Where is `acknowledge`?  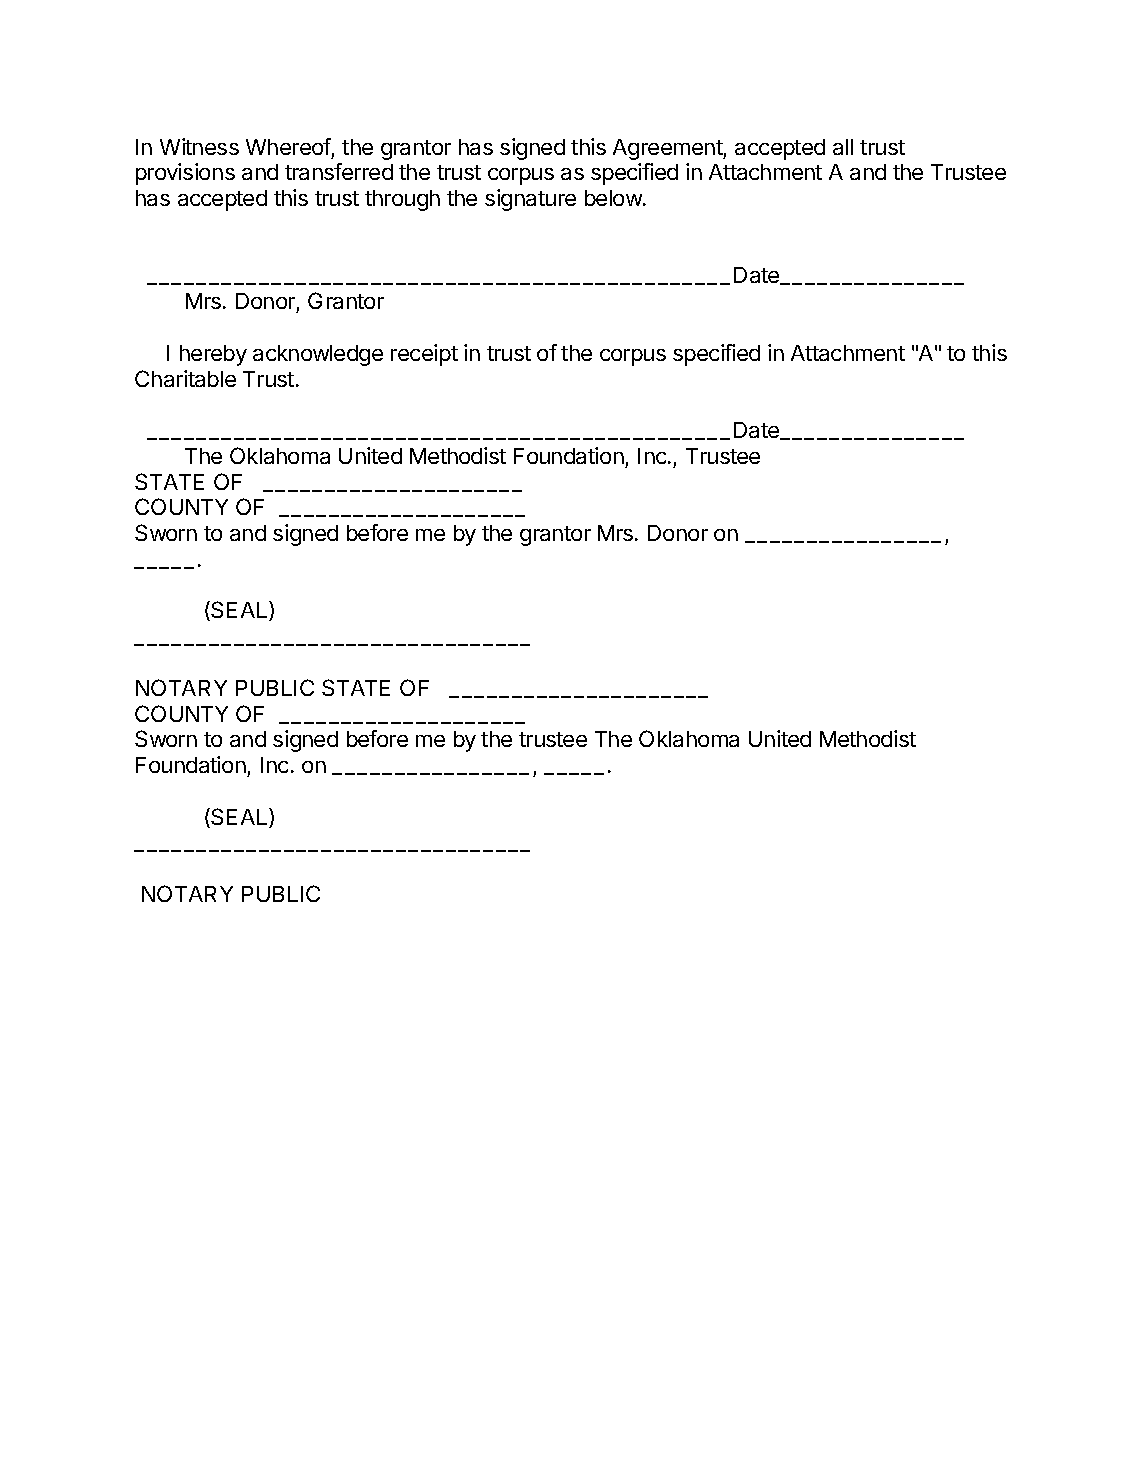
acknowledge is located at coordinates (318, 355).
